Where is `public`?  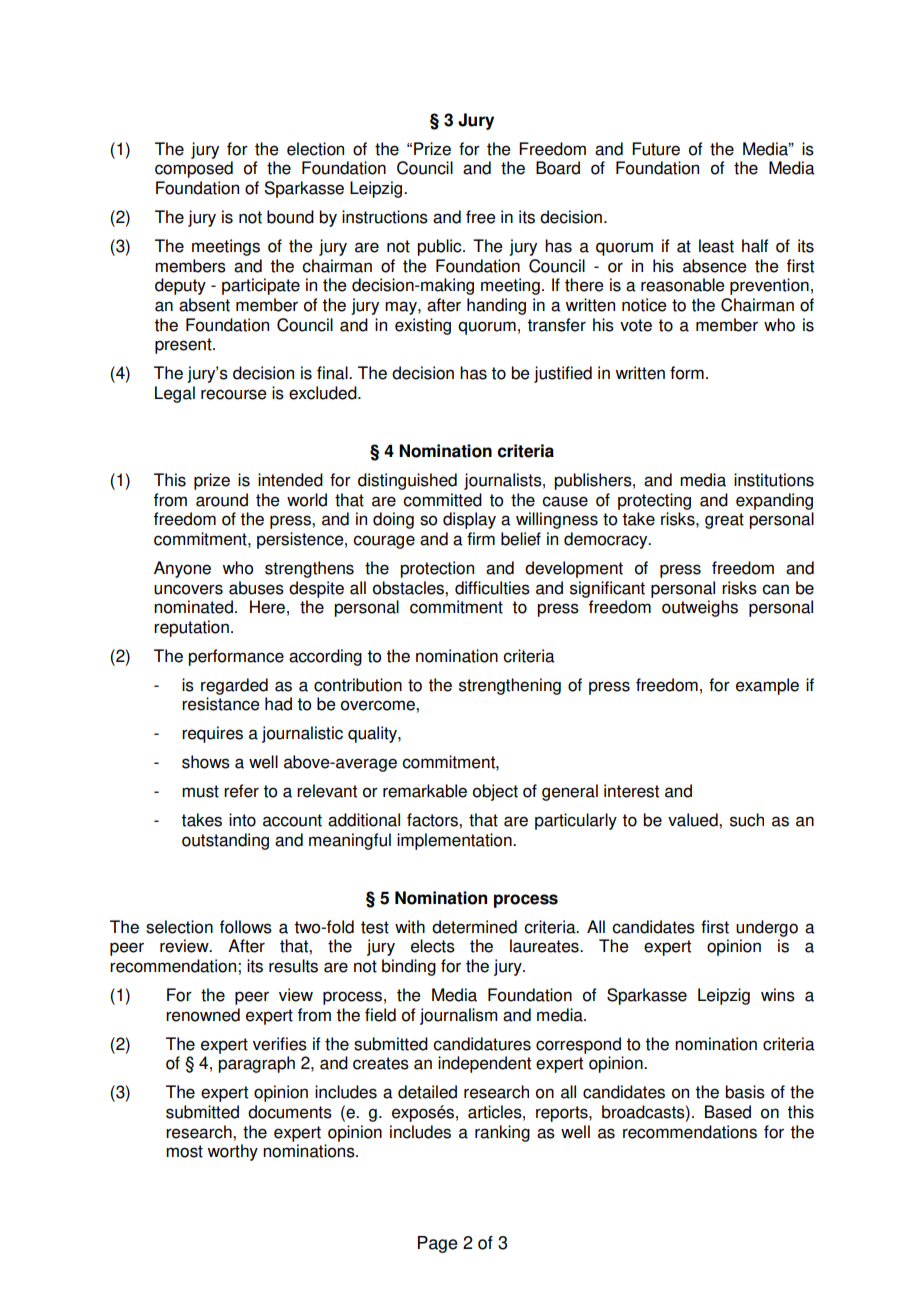 public is located at coordinates (440, 247).
